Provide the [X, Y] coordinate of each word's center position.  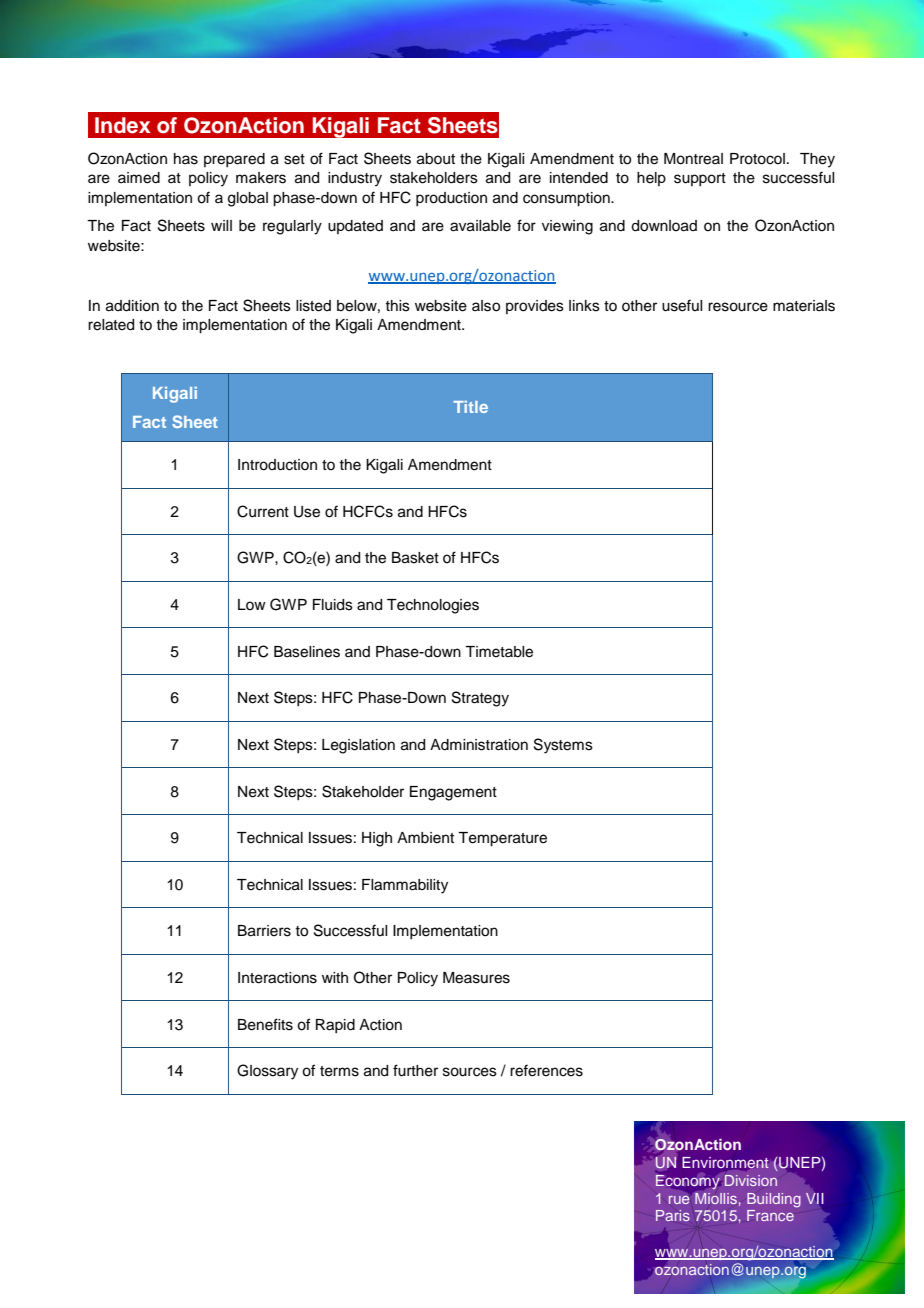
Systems [563, 746]
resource [738, 307]
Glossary [267, 1072]
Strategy [480, 699]
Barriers [264, 931]
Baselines [307, 652]
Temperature [502, 839]
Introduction [277, 465]
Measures [476, 978]
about [436, 159]
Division [751, 1180]
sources [470, 1072]
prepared [234, 160]
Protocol [757, 159]
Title [471, 407]
